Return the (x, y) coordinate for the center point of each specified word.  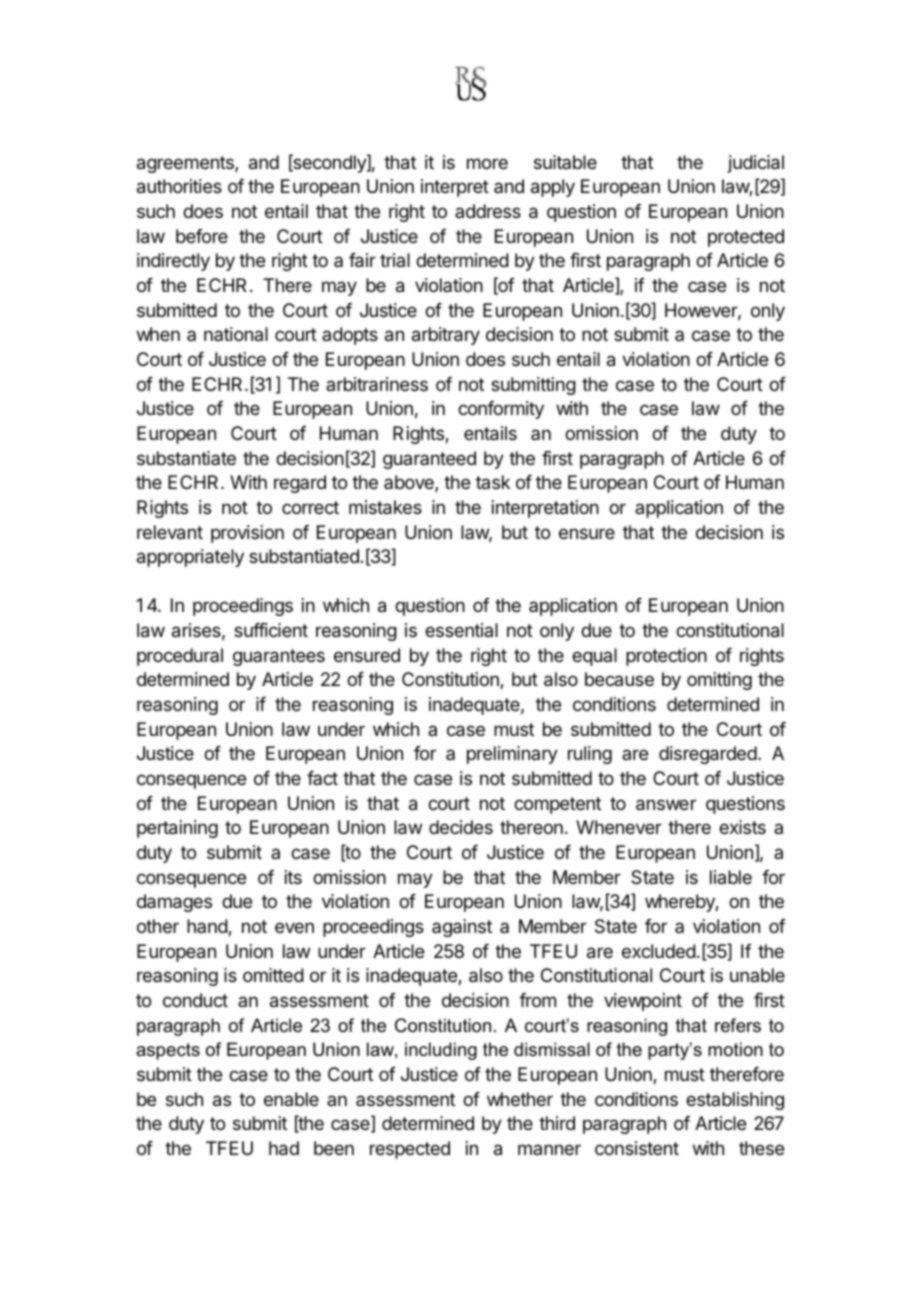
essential (461, 630)
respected (410, 1150)
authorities (179, 186)
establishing (735, 1101)
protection (666, 657)
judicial (756, 164)
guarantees (279, 657)
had (284, 1148)
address (488, 211)
